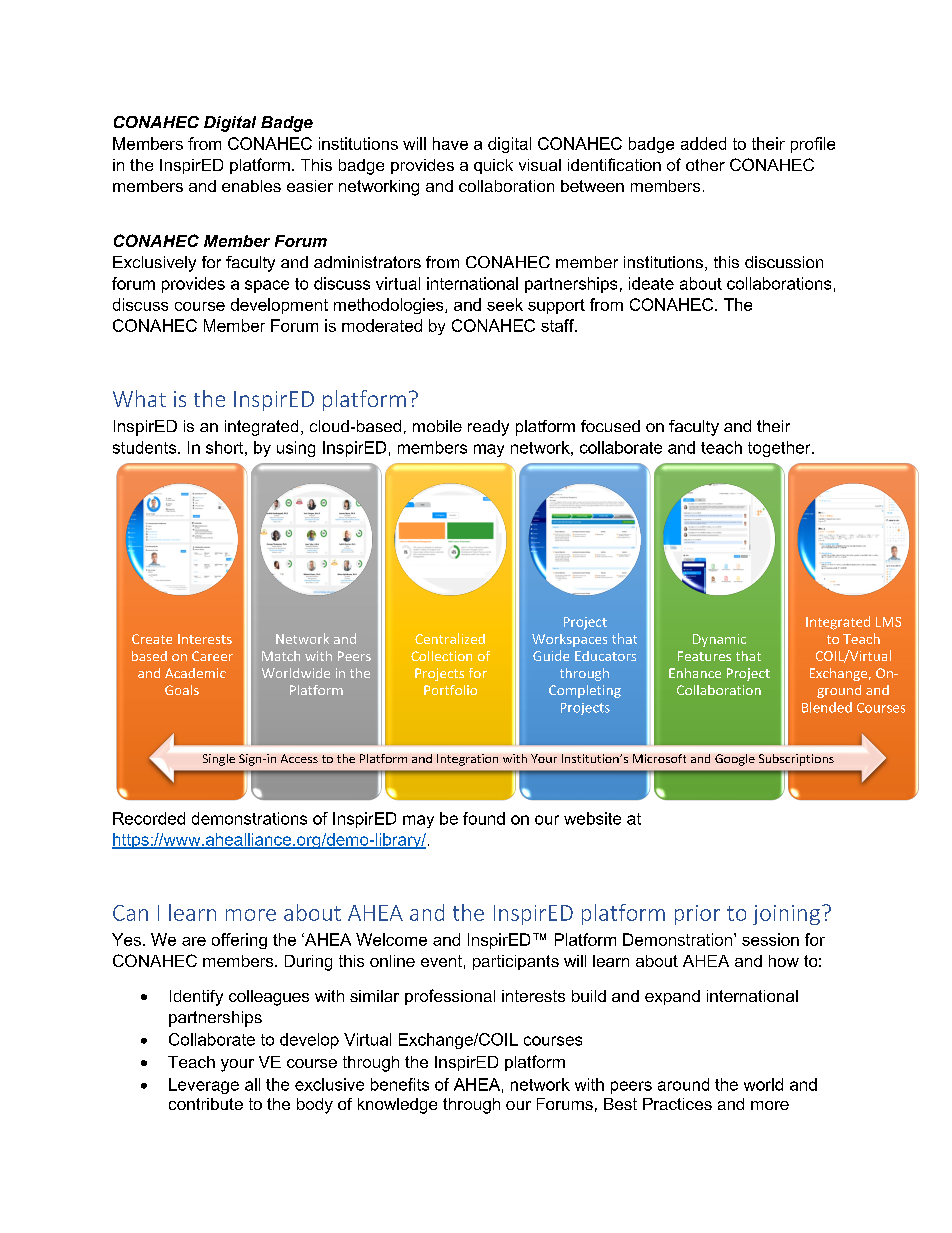  What do you see at coordinates (493, 166) in the screenshot?
I see `quick` at bounding box center [493, 166].
